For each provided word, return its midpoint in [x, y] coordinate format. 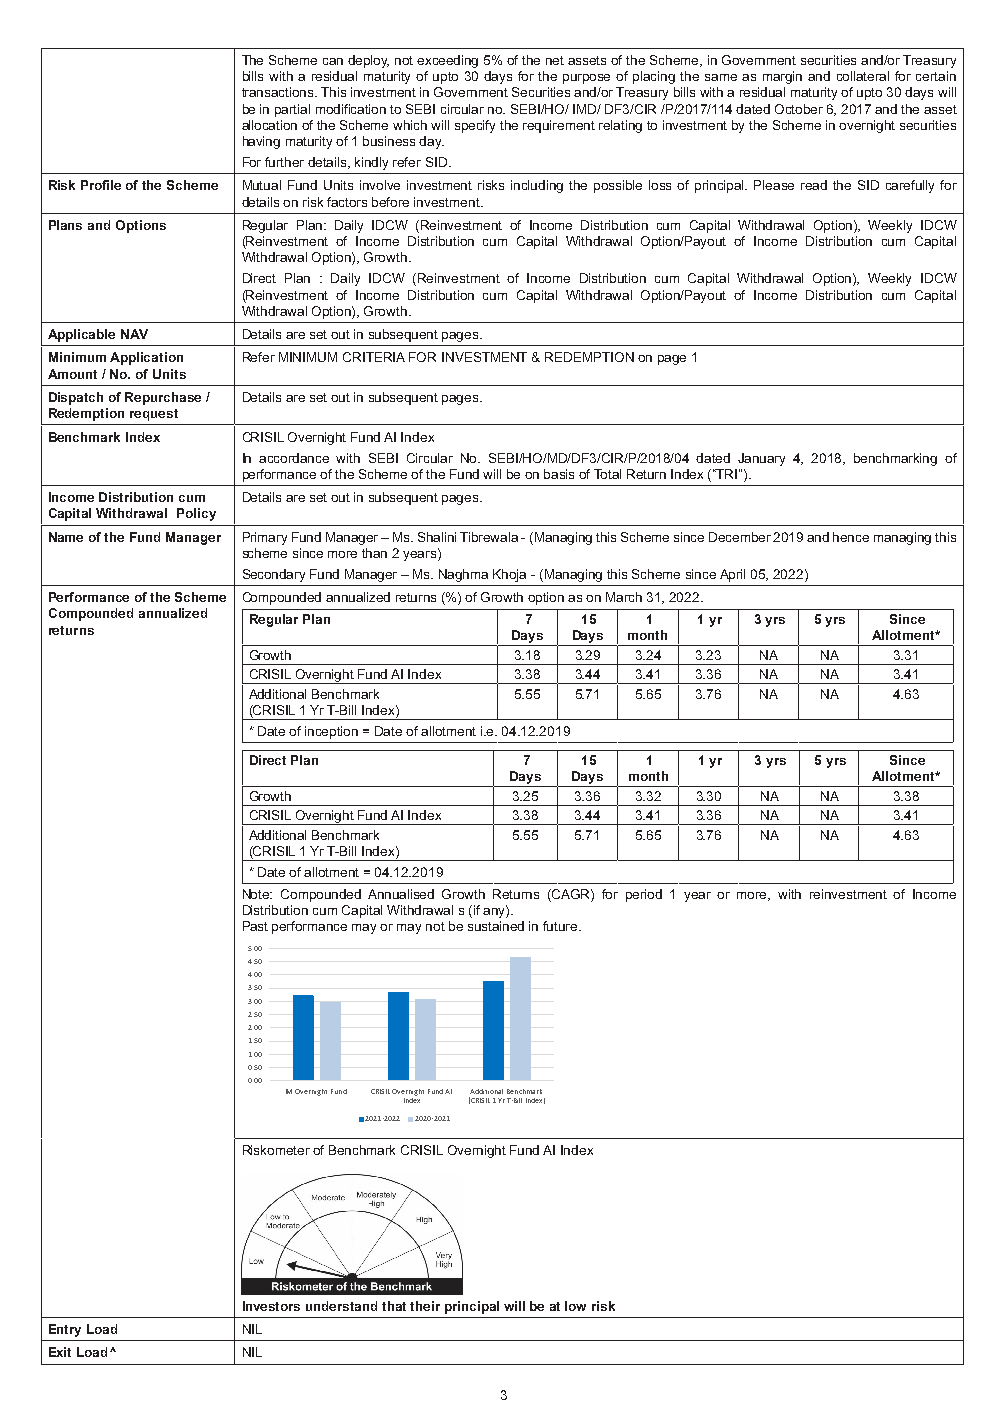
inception [331, 732]
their [425, 1306]
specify [475, 126]
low [575, 1306]
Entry [65, 1330]
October [799, 109]
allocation [269, 125]
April [732, 575]
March [624, 597]
